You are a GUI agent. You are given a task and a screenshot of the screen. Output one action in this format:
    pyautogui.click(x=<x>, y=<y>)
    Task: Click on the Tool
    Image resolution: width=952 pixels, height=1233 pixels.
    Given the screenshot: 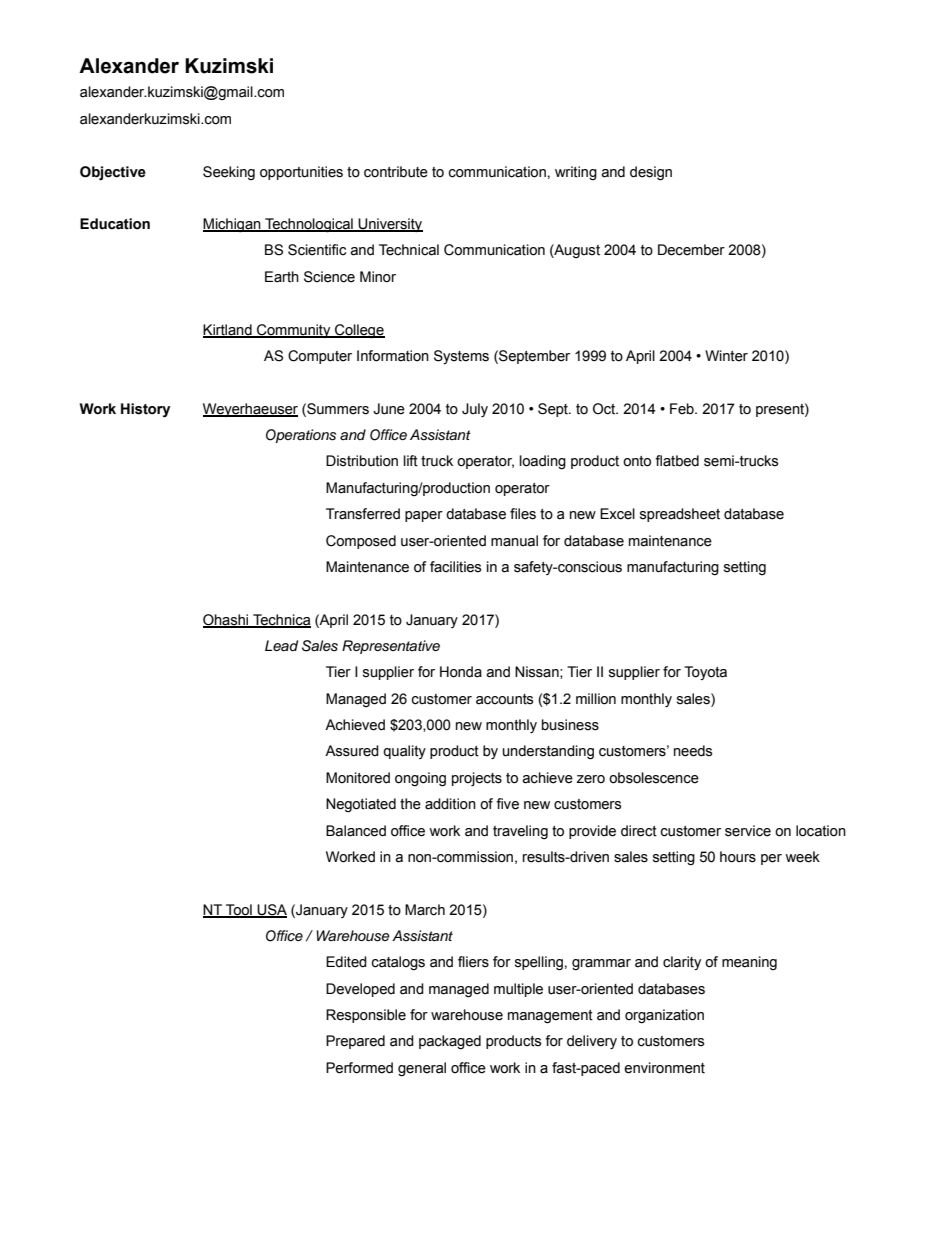 What is the action you would take?
    pyautogui.click(x=239, y=910)
